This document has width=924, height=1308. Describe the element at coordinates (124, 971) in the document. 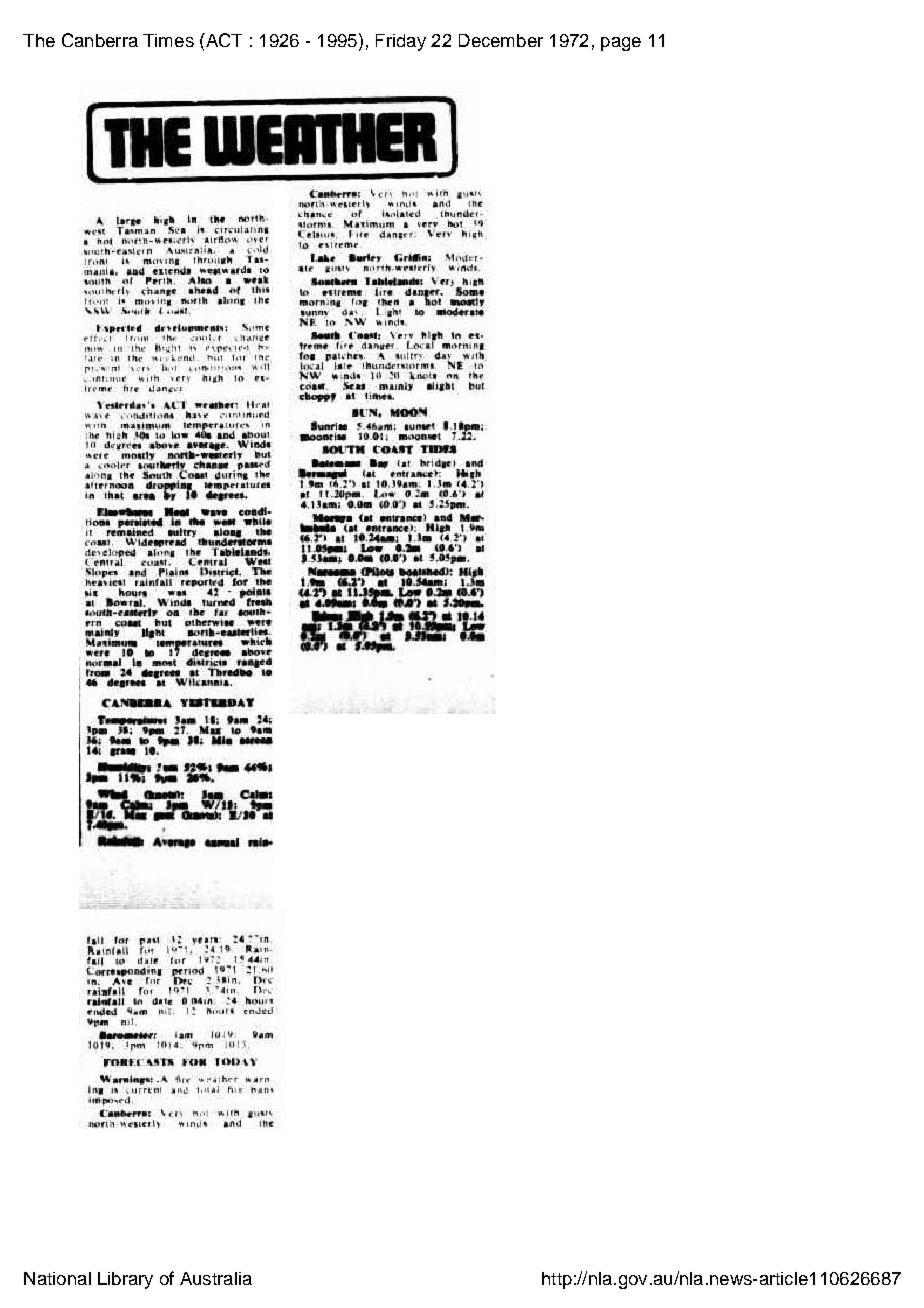

I see `Corresponding` at that location.
